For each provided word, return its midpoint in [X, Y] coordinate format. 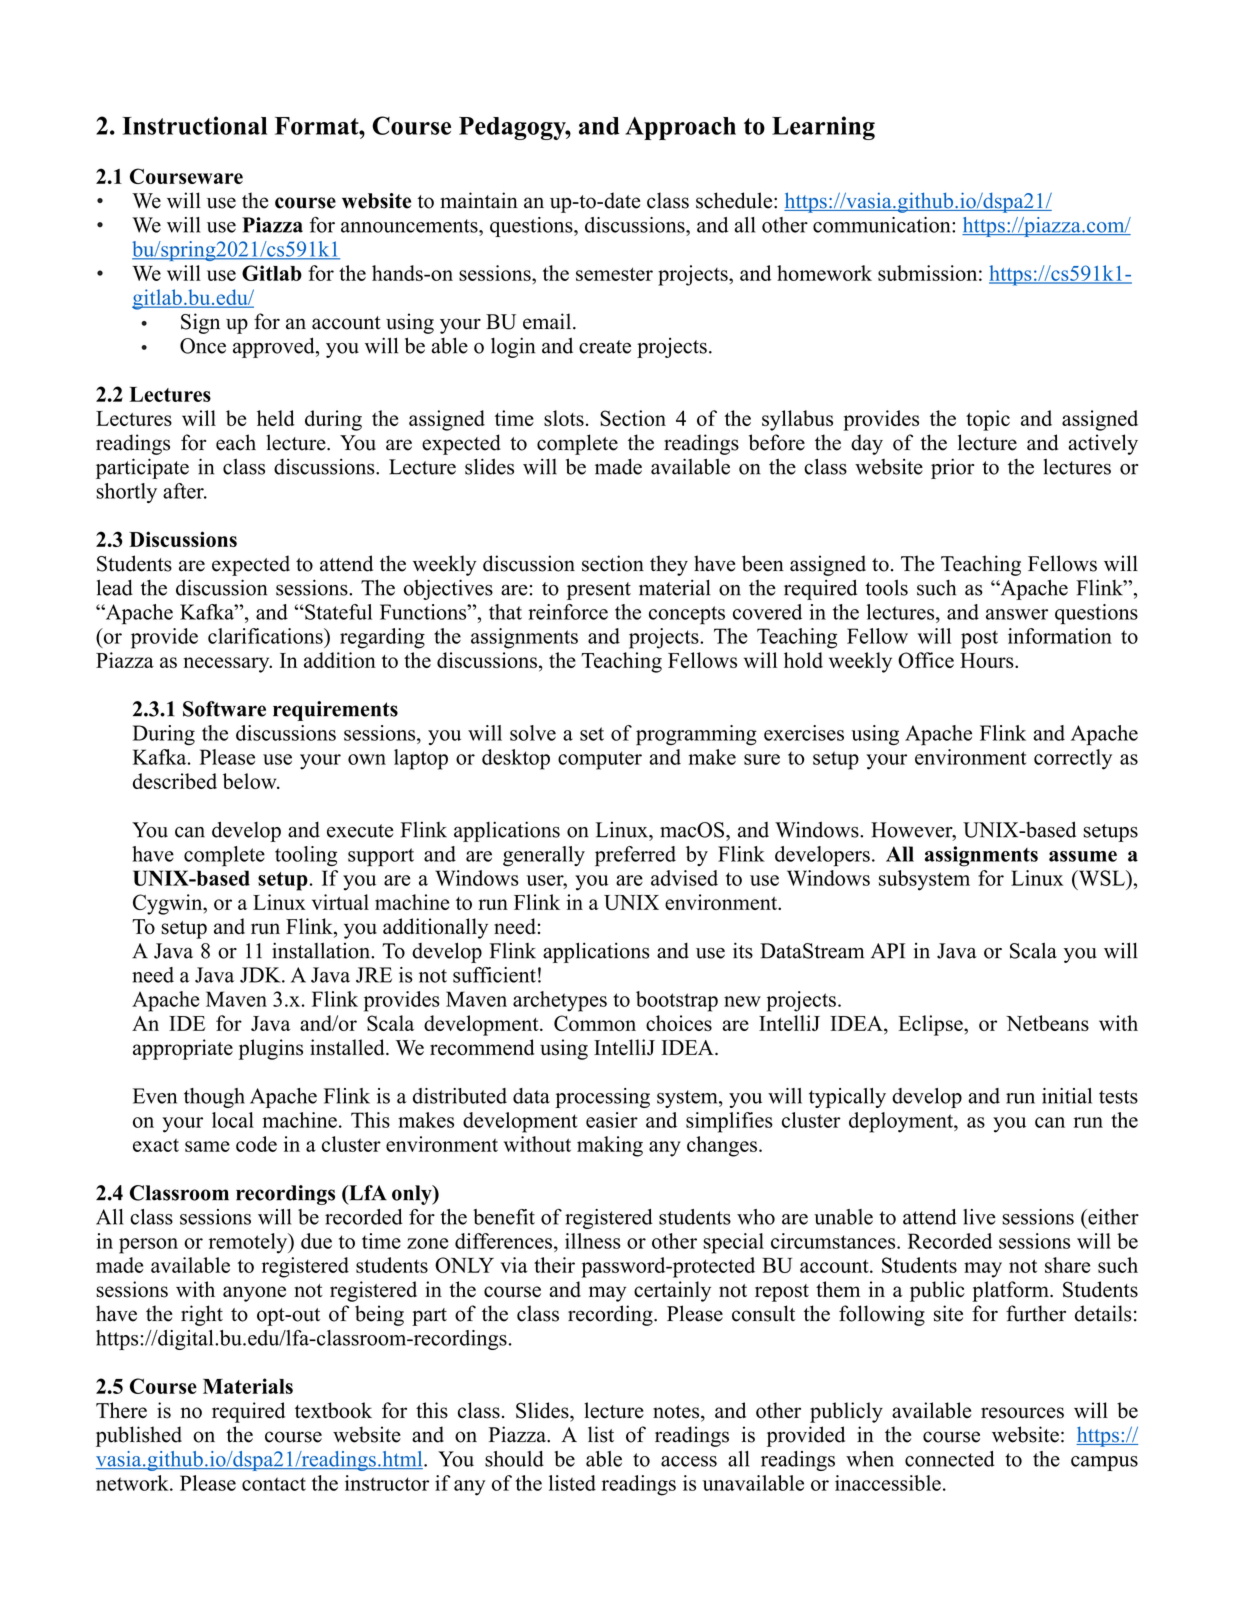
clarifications [266, 636]
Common [595, 1023]
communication [883, 225]
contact [274, 1484]
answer [1017, 614]
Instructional [194, 125]
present [599, 591]
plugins [271, 1049]
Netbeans [1047, 1023]
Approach [680, 128]
